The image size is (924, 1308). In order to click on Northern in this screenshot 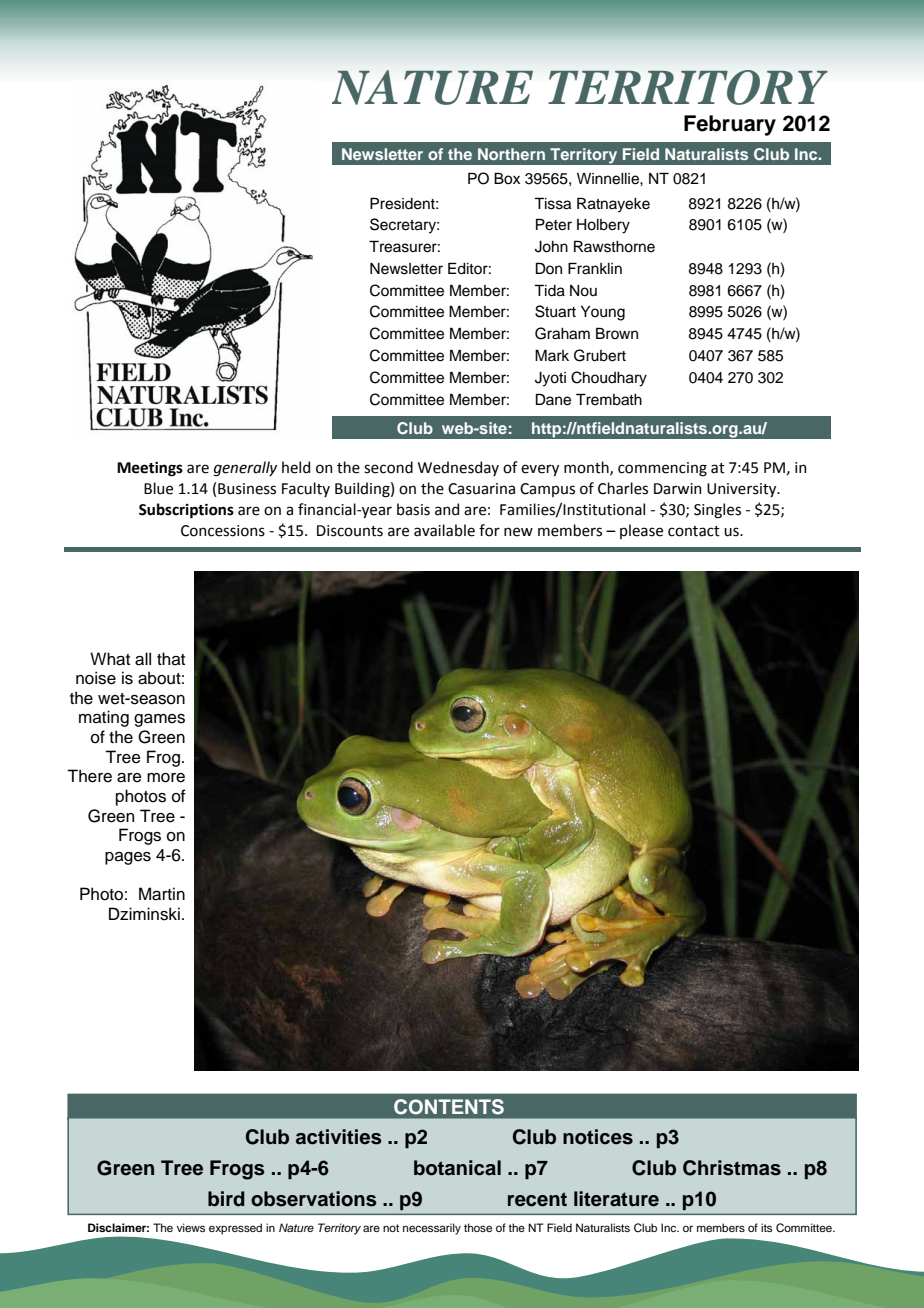, I will do `click(511, 154)`.
